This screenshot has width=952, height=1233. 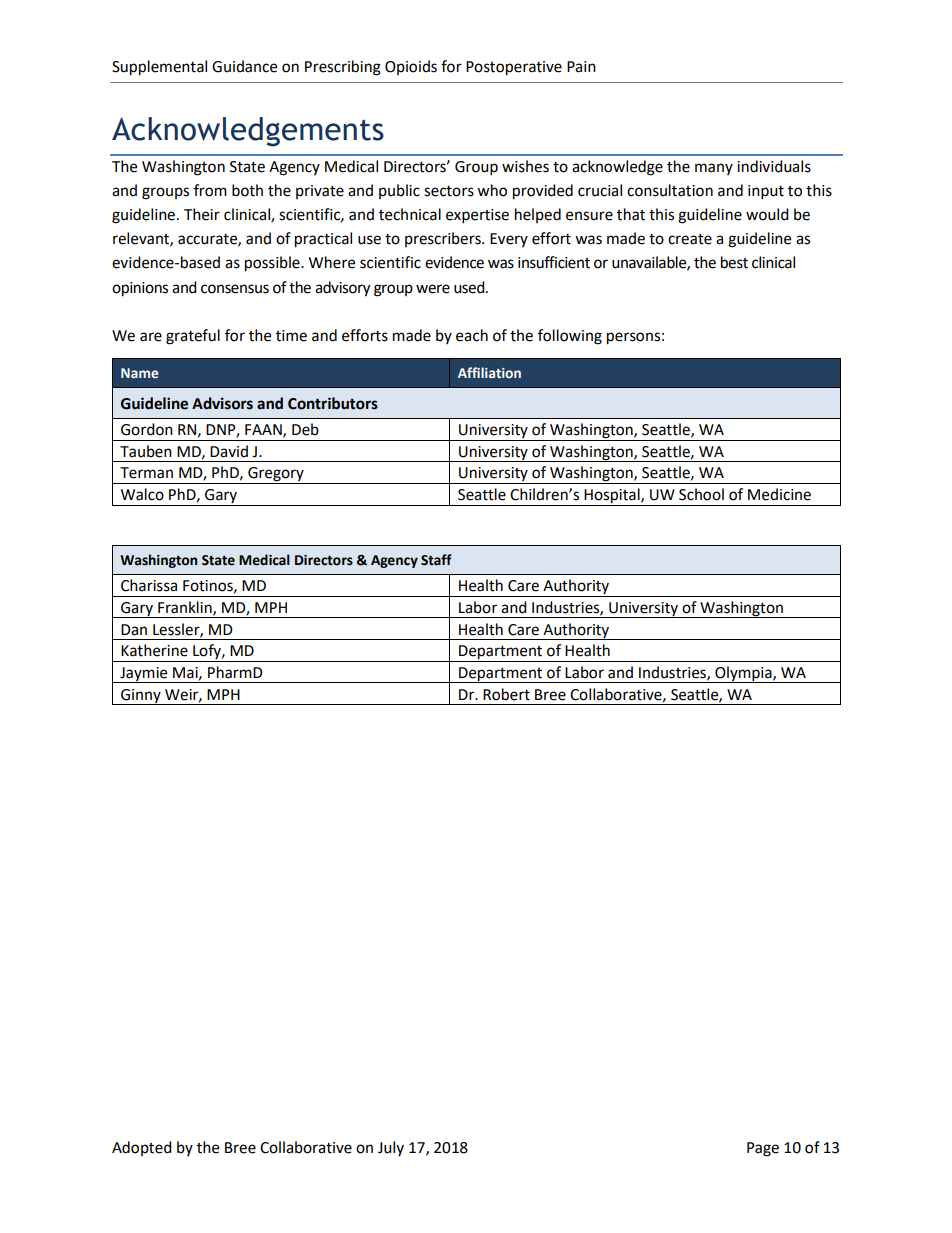 I want to click on July, so click(x=391, y=1148).
